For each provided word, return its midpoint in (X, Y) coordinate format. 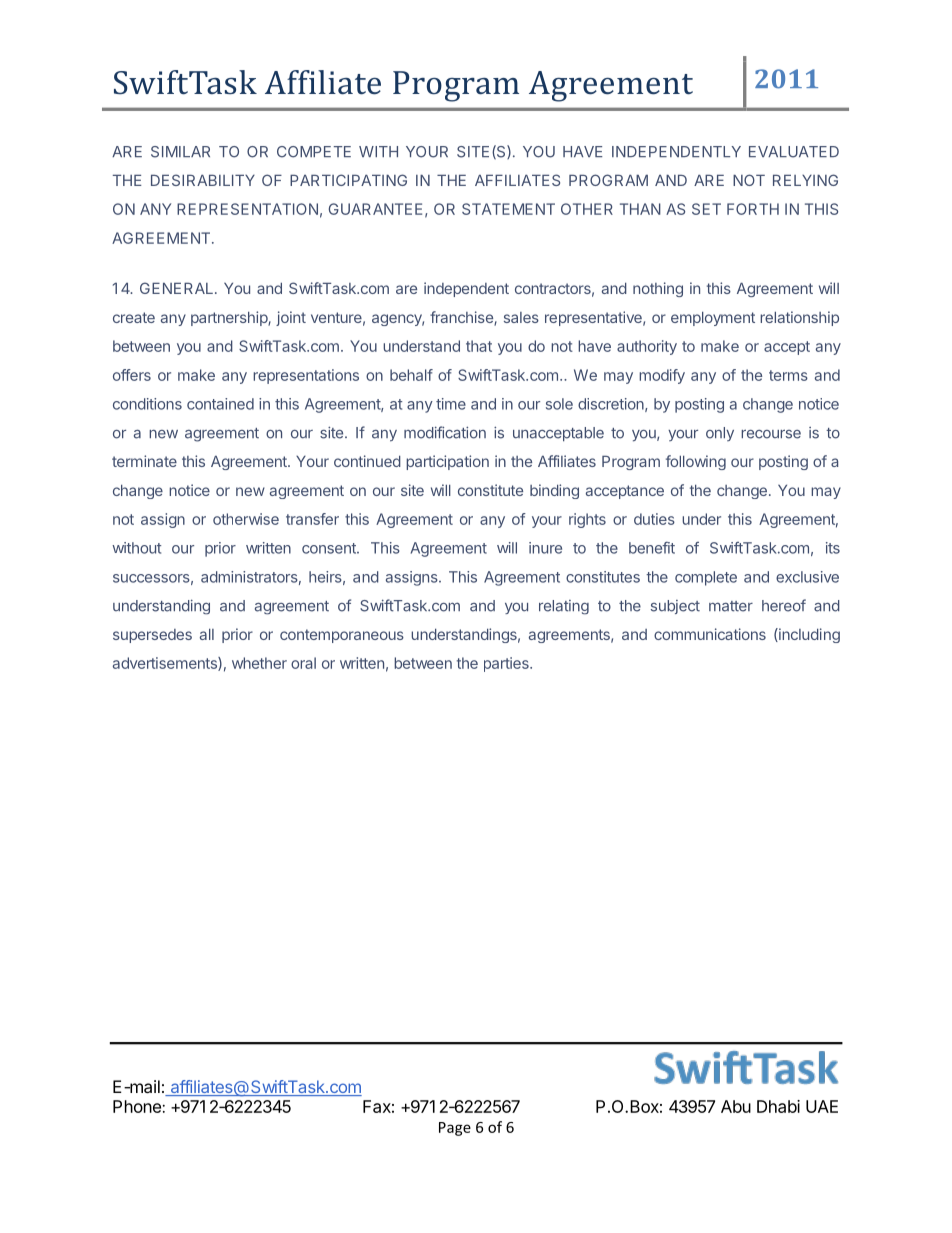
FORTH (753, 209)
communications (710, 634)
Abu (736, 1106)
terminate (144, 461)
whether (259, 663)
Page (455, 1129)
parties (507, 664)
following (696, 462)
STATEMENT (508, 209)
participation (447, 462)
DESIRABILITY (203, 180)
